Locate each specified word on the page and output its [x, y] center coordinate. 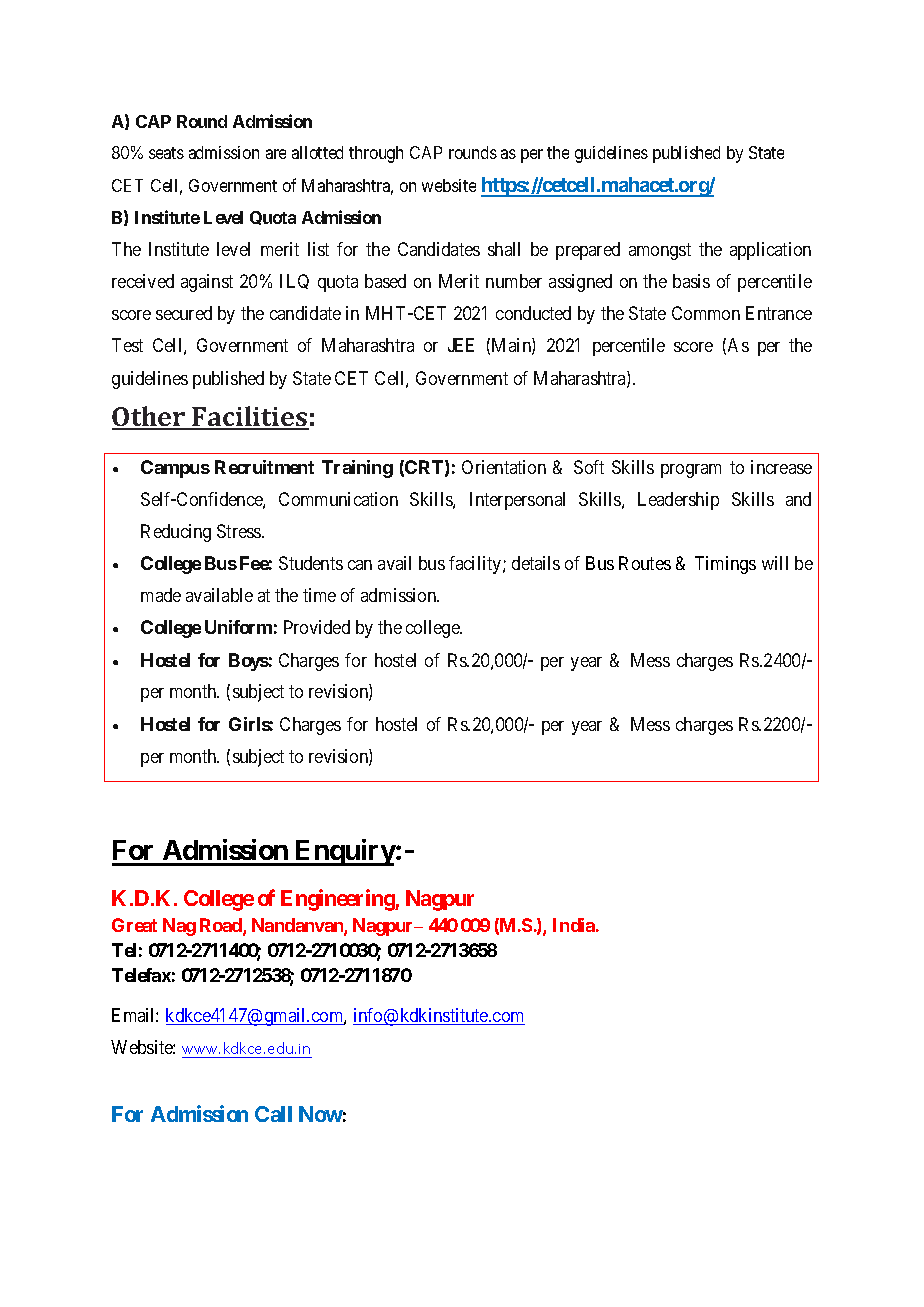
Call [273, 1114]
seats [166, 153]
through [376, 154]
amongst [660, 251]
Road [222, 926]
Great [134, 925]
